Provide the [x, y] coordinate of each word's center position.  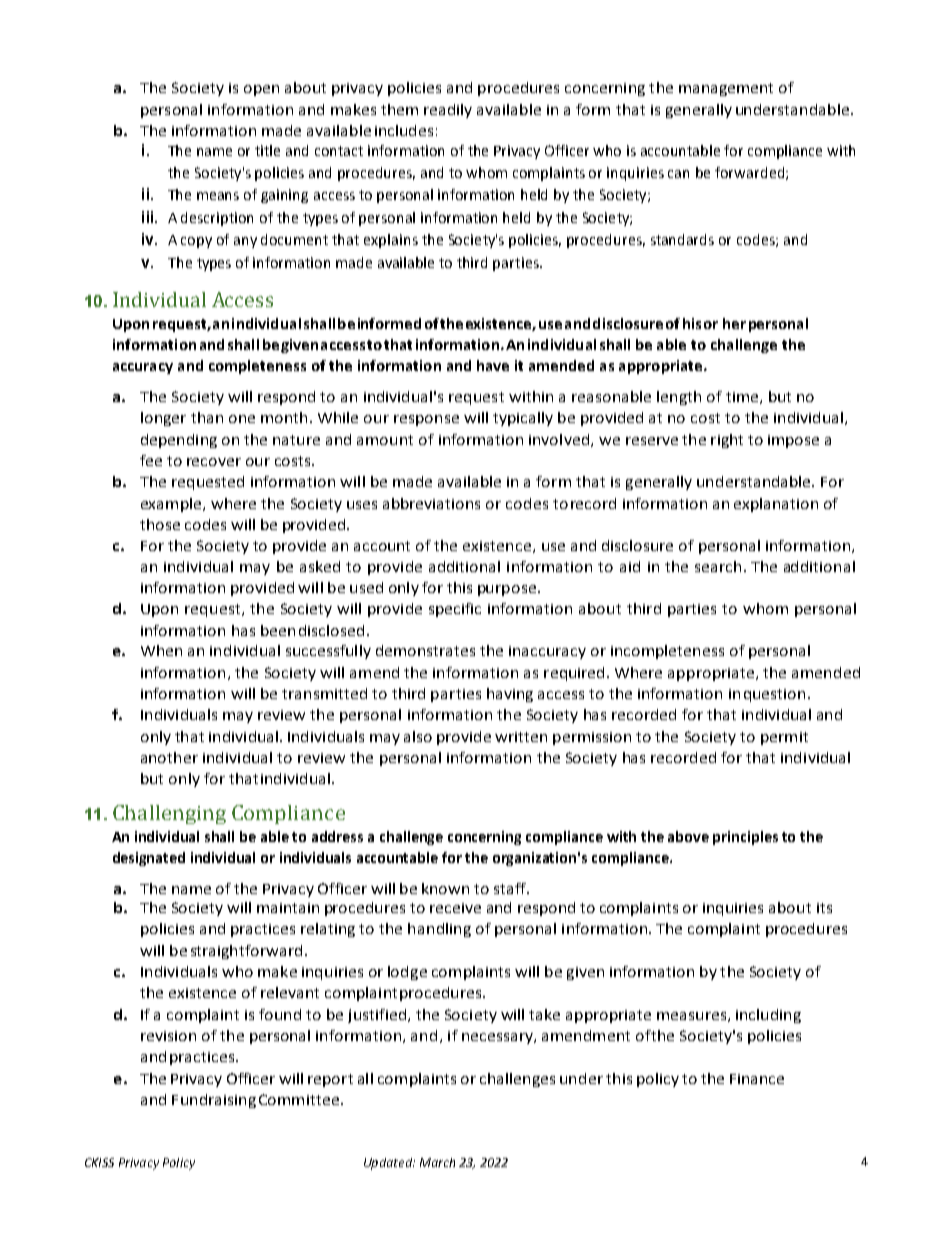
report [330, 1080]
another [169, 757]
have [493, 365]
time [743, 398]
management [726, 89]
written [521, 737]
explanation [776, 505]
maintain [288, 908]
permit [784, 738]
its [824, 908]
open [261, 90]
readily [448, 111]
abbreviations [431, 503]
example [172, 505]
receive [455, 908]
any [245, 242]
